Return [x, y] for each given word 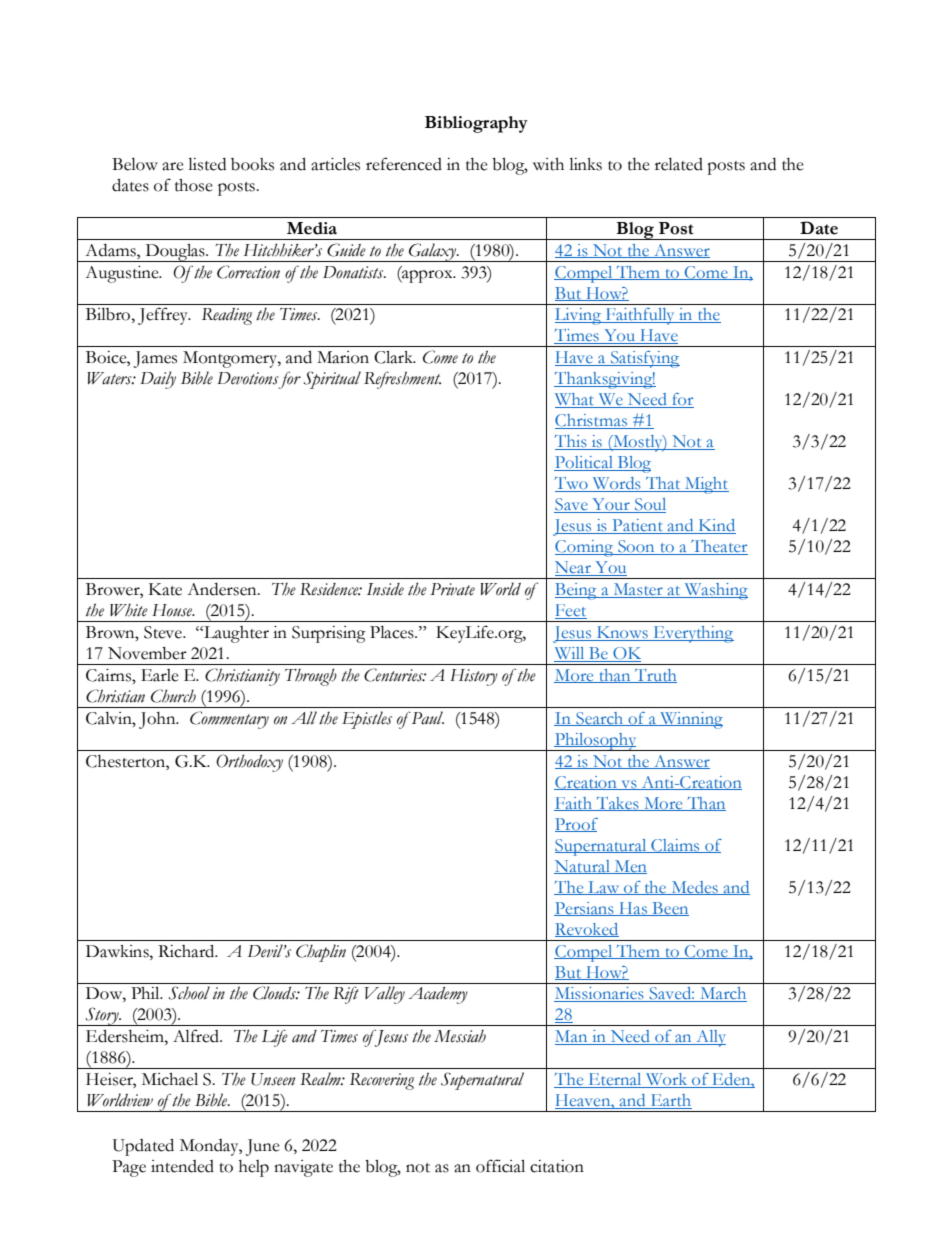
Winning [690, 720]
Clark [394, 357]
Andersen [223, 589]
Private [452, 589]
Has [633, 909]
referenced [404, 164]
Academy [438, 995]
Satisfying [644, 359]
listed [207, 164]
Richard [187, 951]
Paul [426, 718]
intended [182, 1166]
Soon [636, 547]
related [679, 164]
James [155, 359]
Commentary [229, 720]
